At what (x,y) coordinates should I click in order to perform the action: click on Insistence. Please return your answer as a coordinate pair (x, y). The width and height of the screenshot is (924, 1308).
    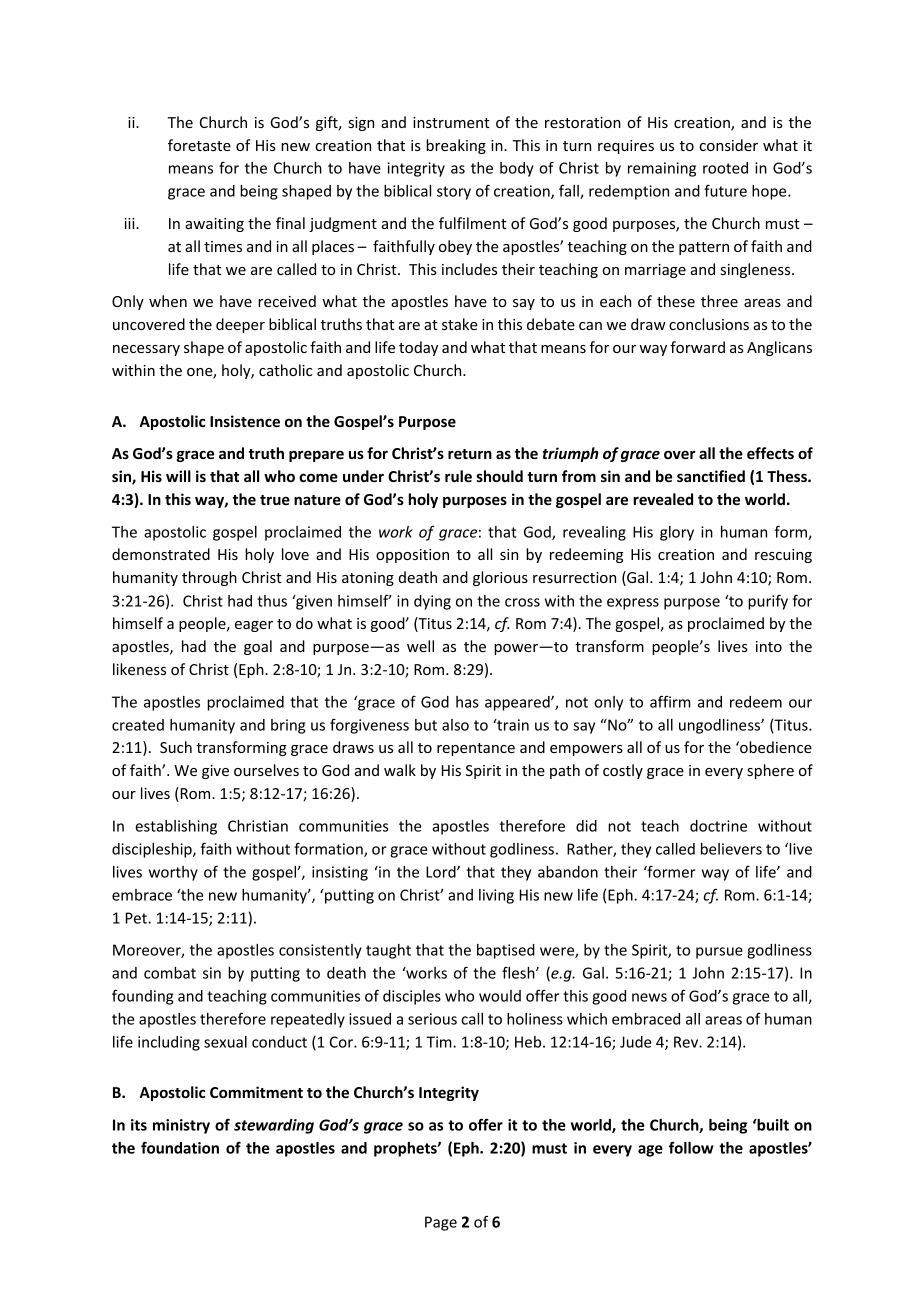
    Looking at the image, I should click on (245, 421).
